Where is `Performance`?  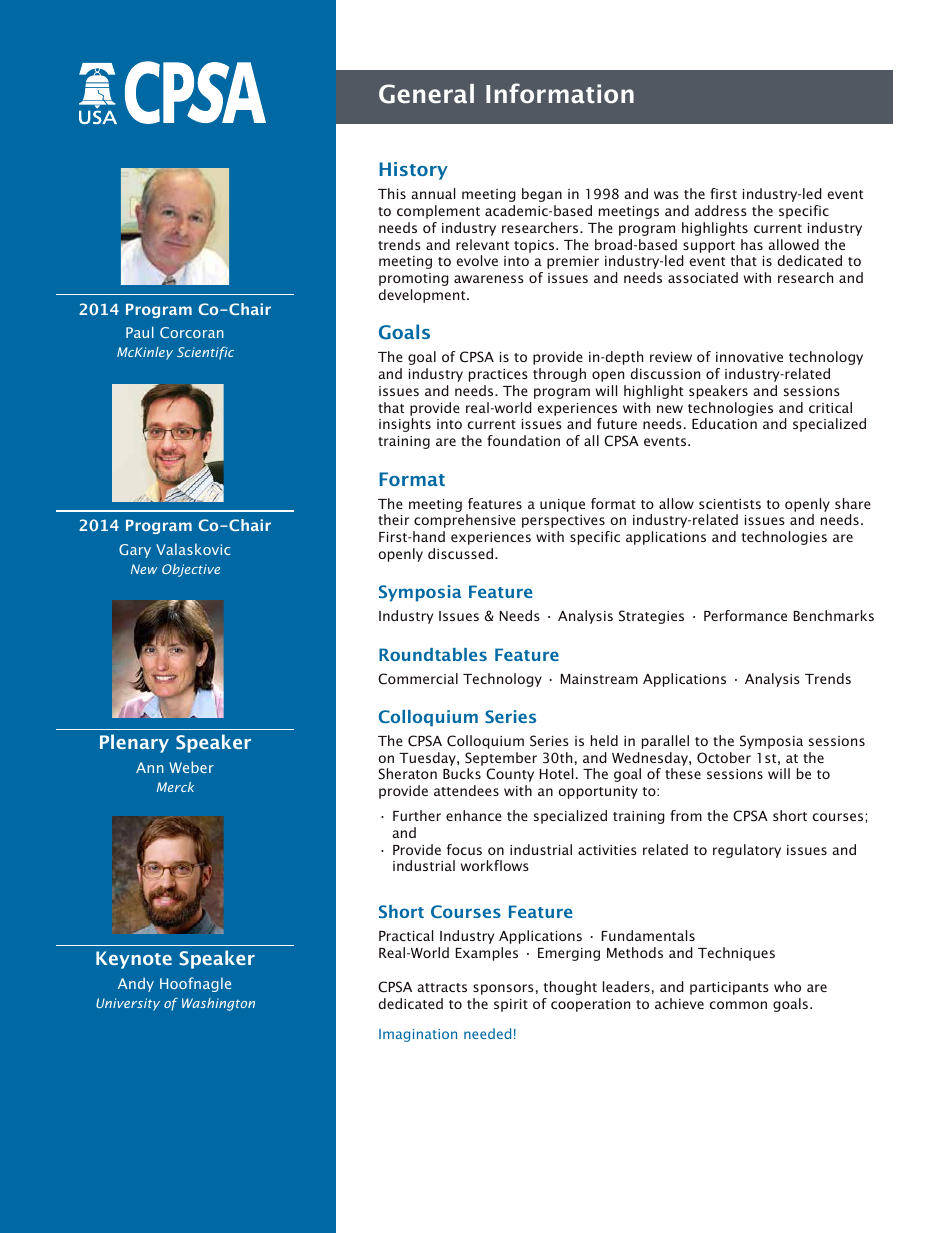
Performance is located at coordinates (745, 615).
